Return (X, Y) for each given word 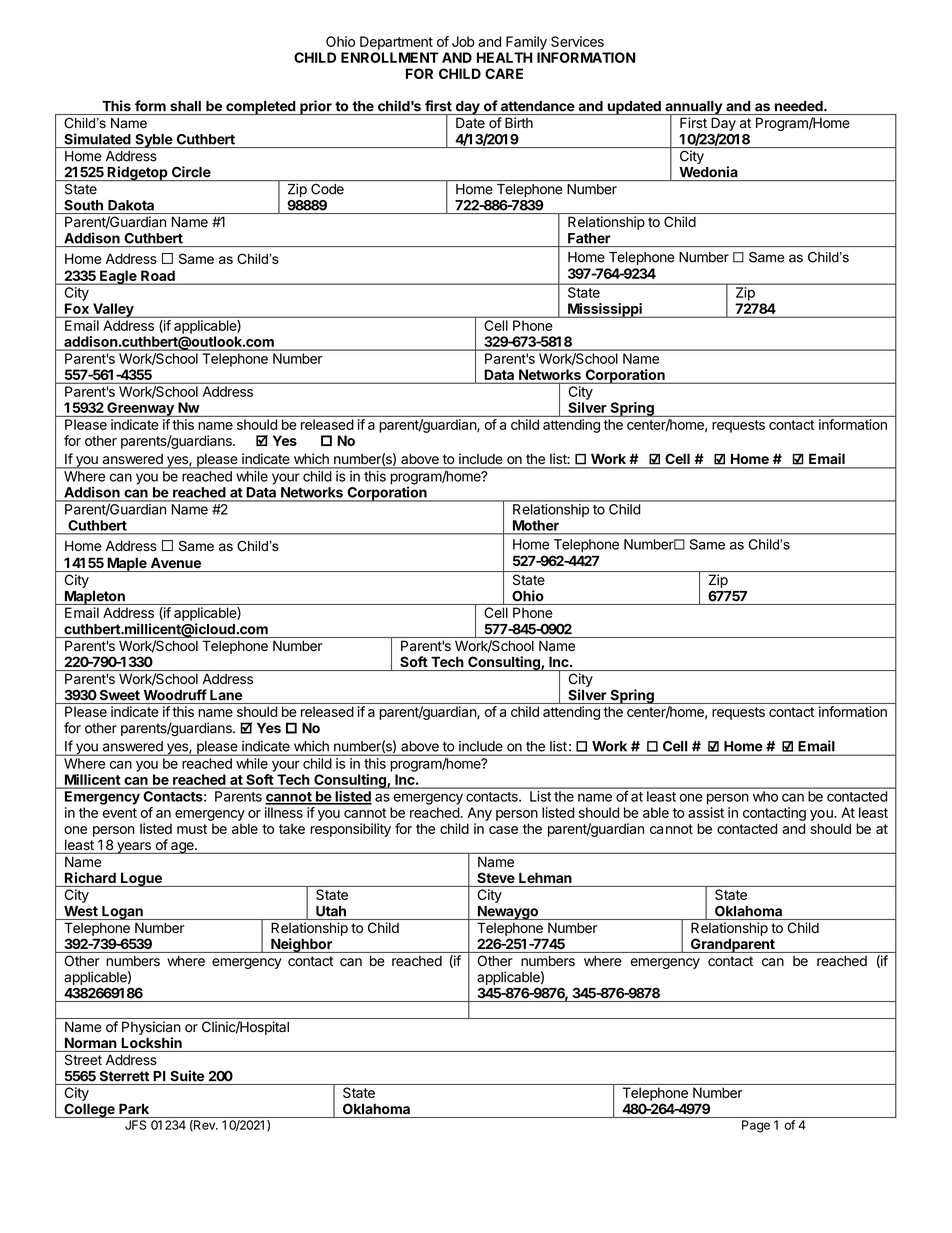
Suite (187, 1076)
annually (693, 109)
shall (185, 106)
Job (463, 41)
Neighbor (301, 945)
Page (756, 1126)
